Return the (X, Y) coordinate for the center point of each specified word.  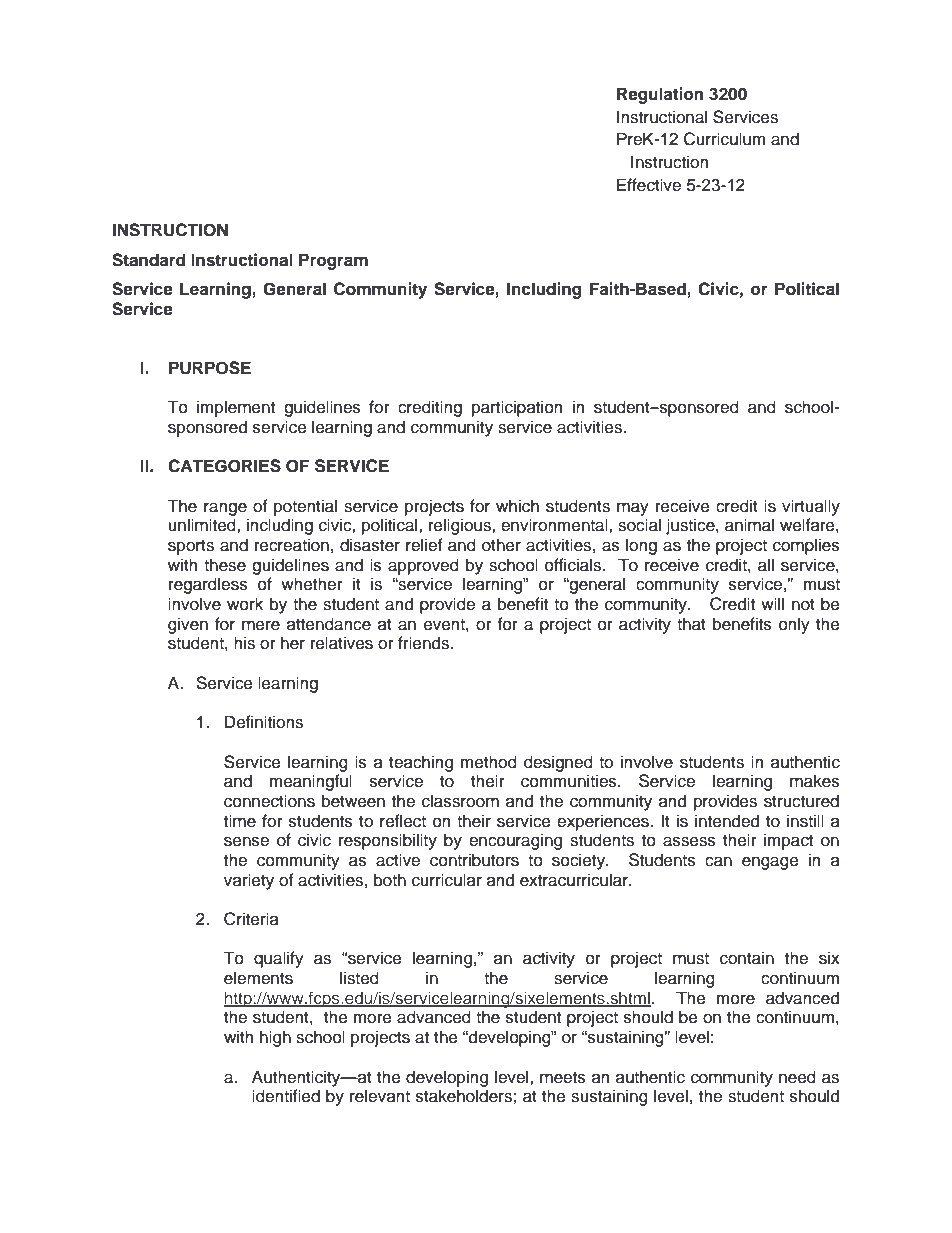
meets (563, 1078)
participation (517, 408)
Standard (149, 260)
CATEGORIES (224, 466)
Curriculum (725, 139)
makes (815, 781)
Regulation (660, 95)
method (489, 762)
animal (749, 525)
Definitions (264, 722)
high (275, 1038)
